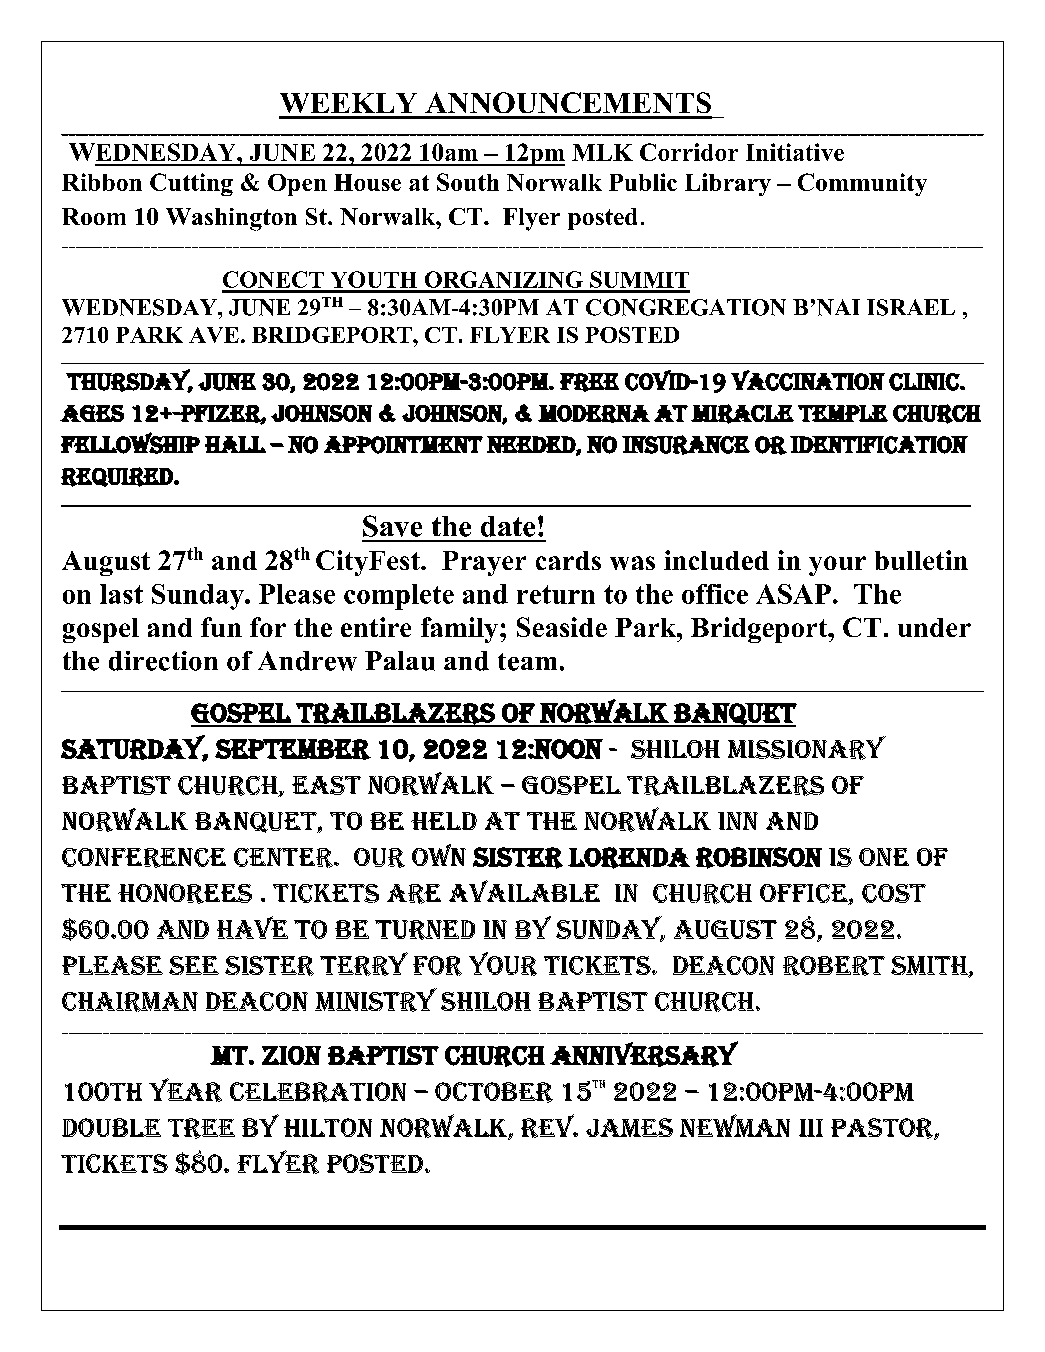 The image size is (1045, 1352). What do you see at coordinates (879, 445) in the screenshot?
I see `identification` at bounding box center [879, 445].
